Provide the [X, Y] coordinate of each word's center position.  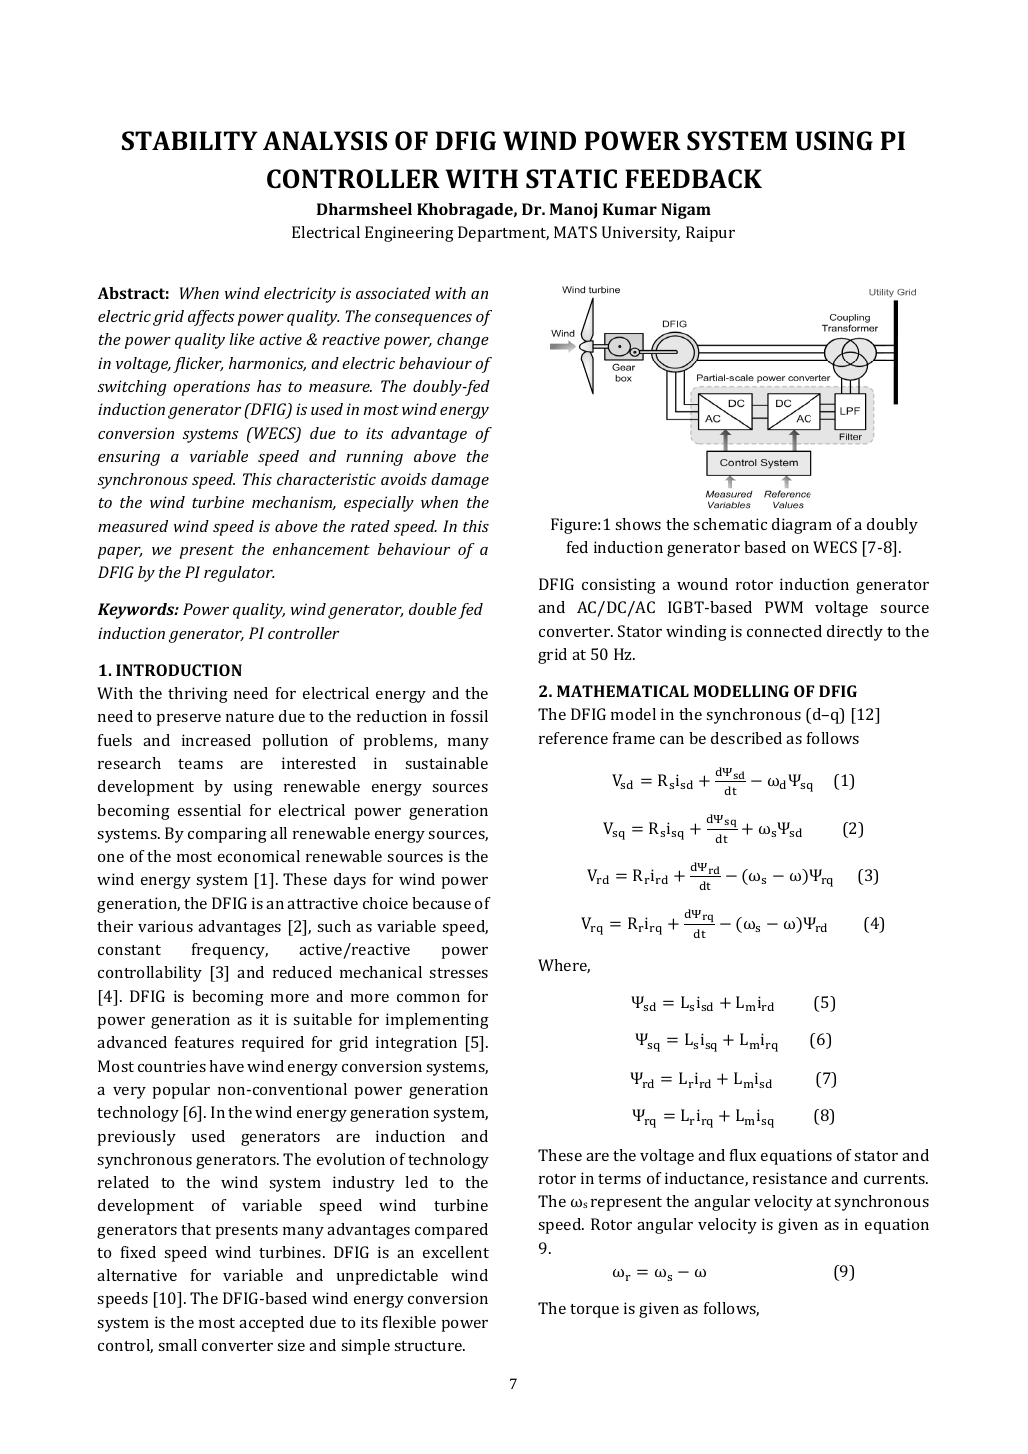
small [177, 1345]
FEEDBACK [693, 179]
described [746, 738]
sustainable [446, 763]
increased [216, 740]
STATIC [571, 179]
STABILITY [189, 141]
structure [429, 1346]
